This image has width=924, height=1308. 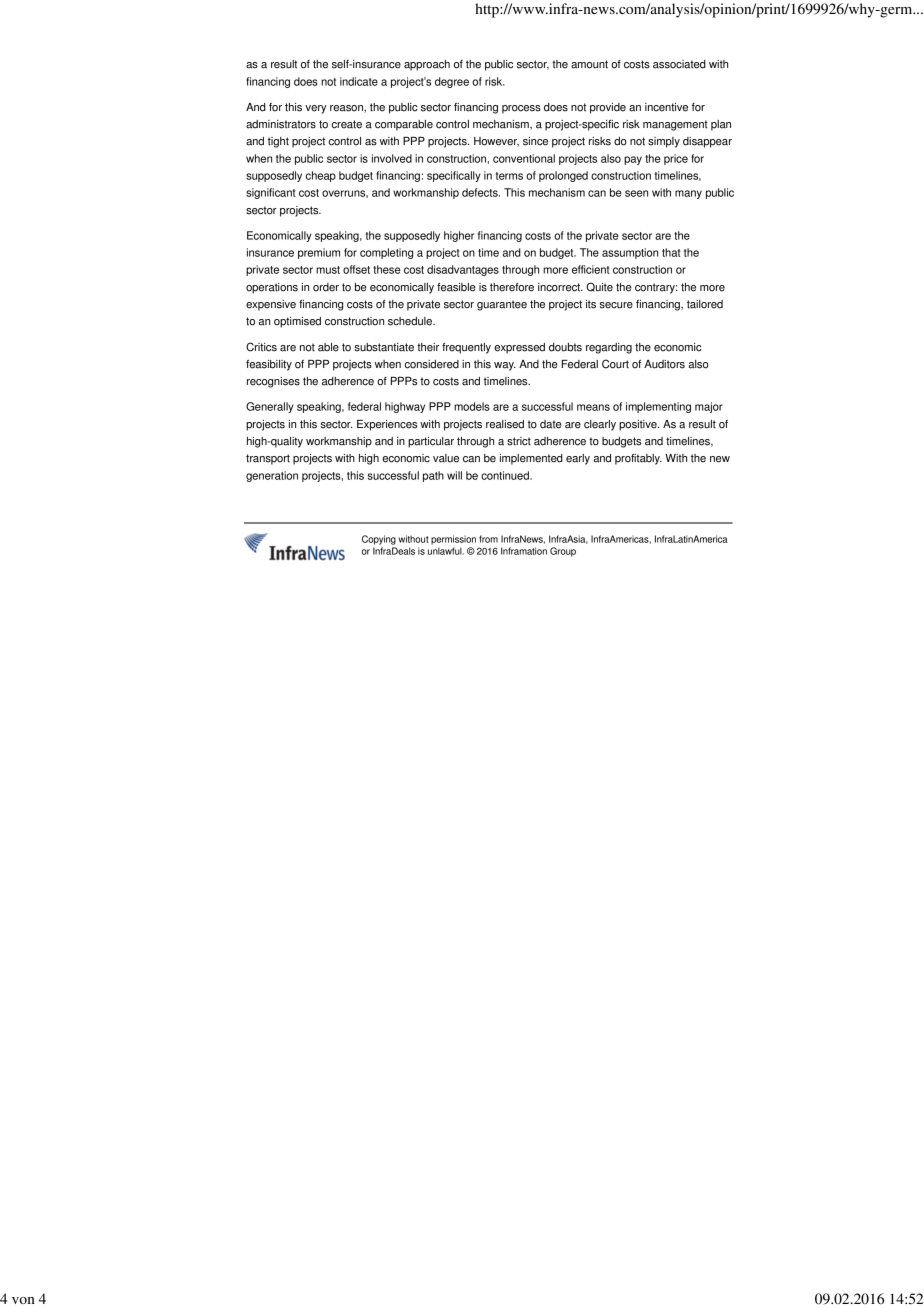 What do you see at coordinates (453, 540) in the image?
I see `permission` at bounding box center [453, 540].
